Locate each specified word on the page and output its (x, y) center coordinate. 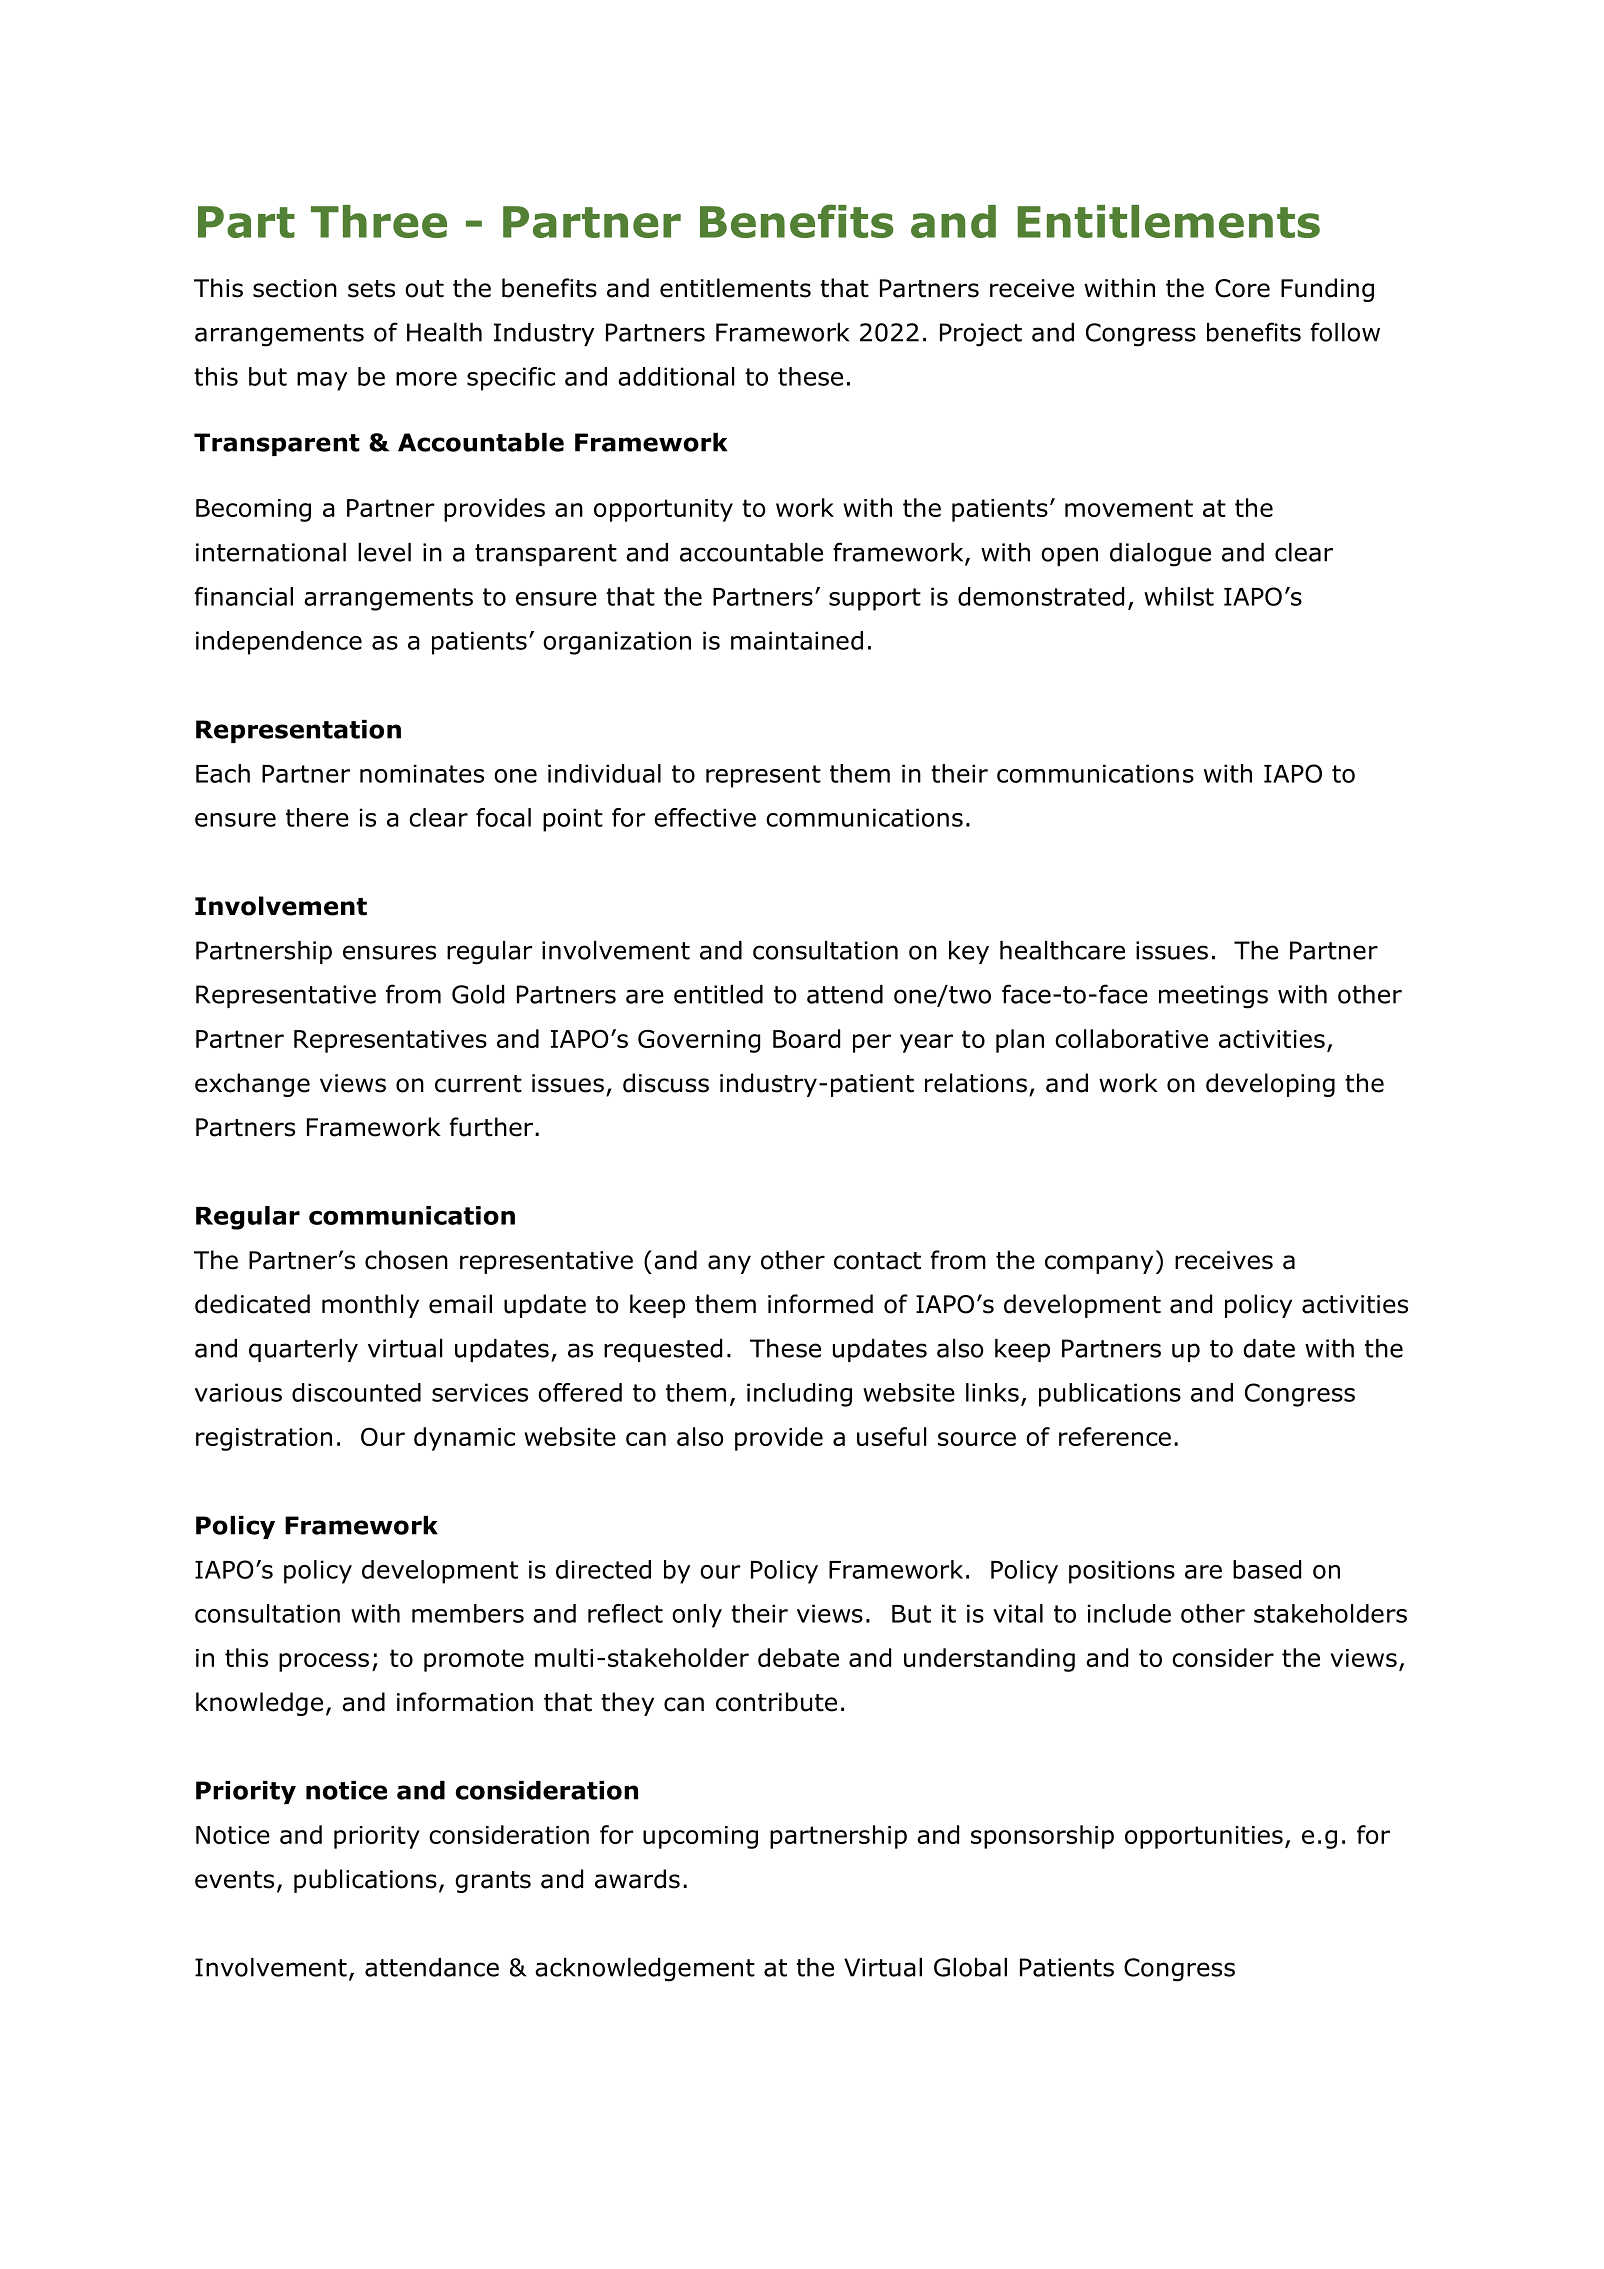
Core (1242, 288)
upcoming (700, 1837)
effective (705, 817)
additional (676, 376)
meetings (1213, 997)
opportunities (1204, 1837)
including (799, 1395)
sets (371, 289)
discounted (356, 1392)
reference (1115, 1436)
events (234, 1880)
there (317, 817)
